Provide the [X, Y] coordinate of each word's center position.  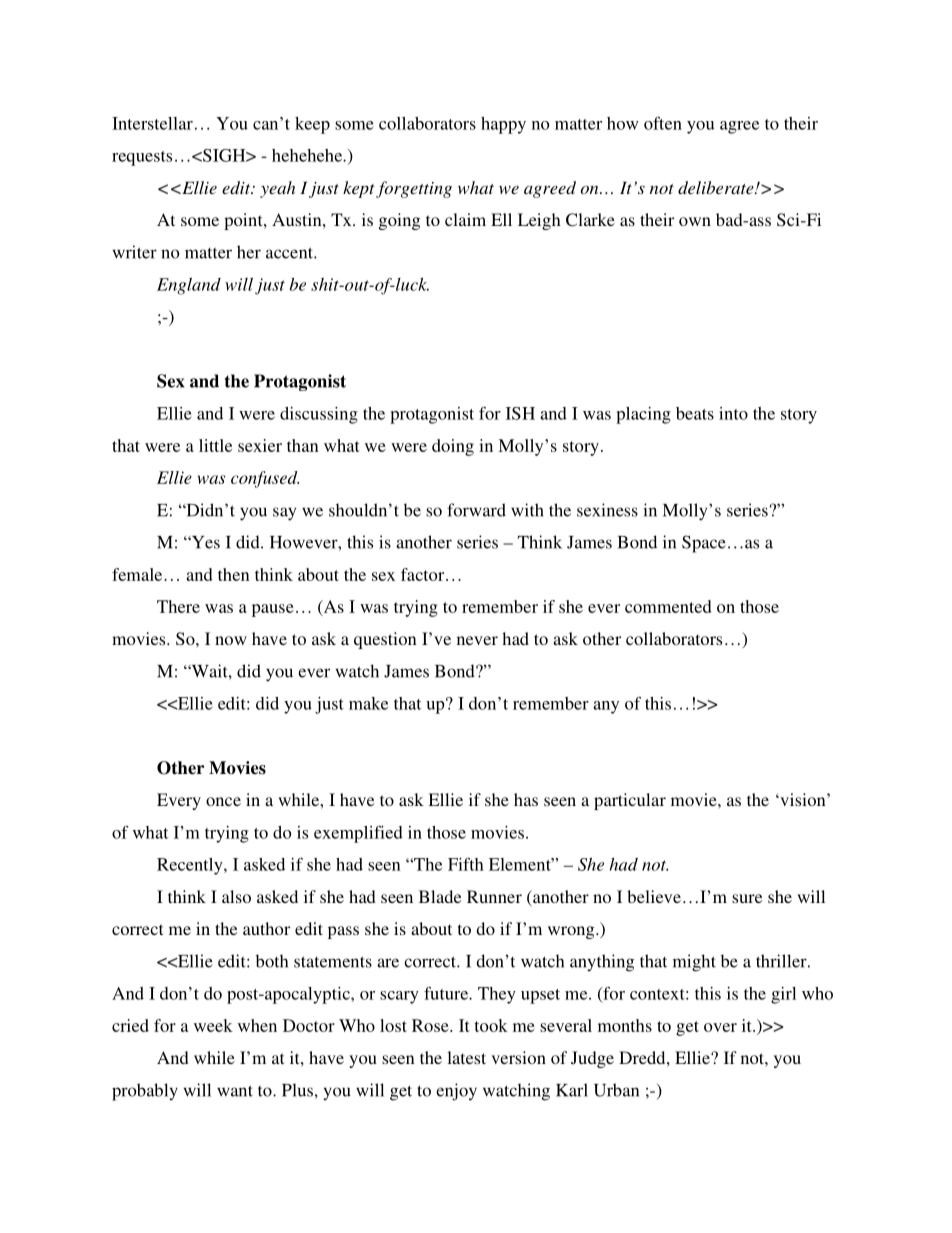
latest [466, 1057]
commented [668, 606]
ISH [520, 413]
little [215, 445]
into [733, 413]
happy [503, 125]
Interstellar [152, 123]
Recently [191, 866]
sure [747, 898]
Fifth [466, 864]
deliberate [717, 187]
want [235, 1091]
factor [424, 574]
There [178, 606]
